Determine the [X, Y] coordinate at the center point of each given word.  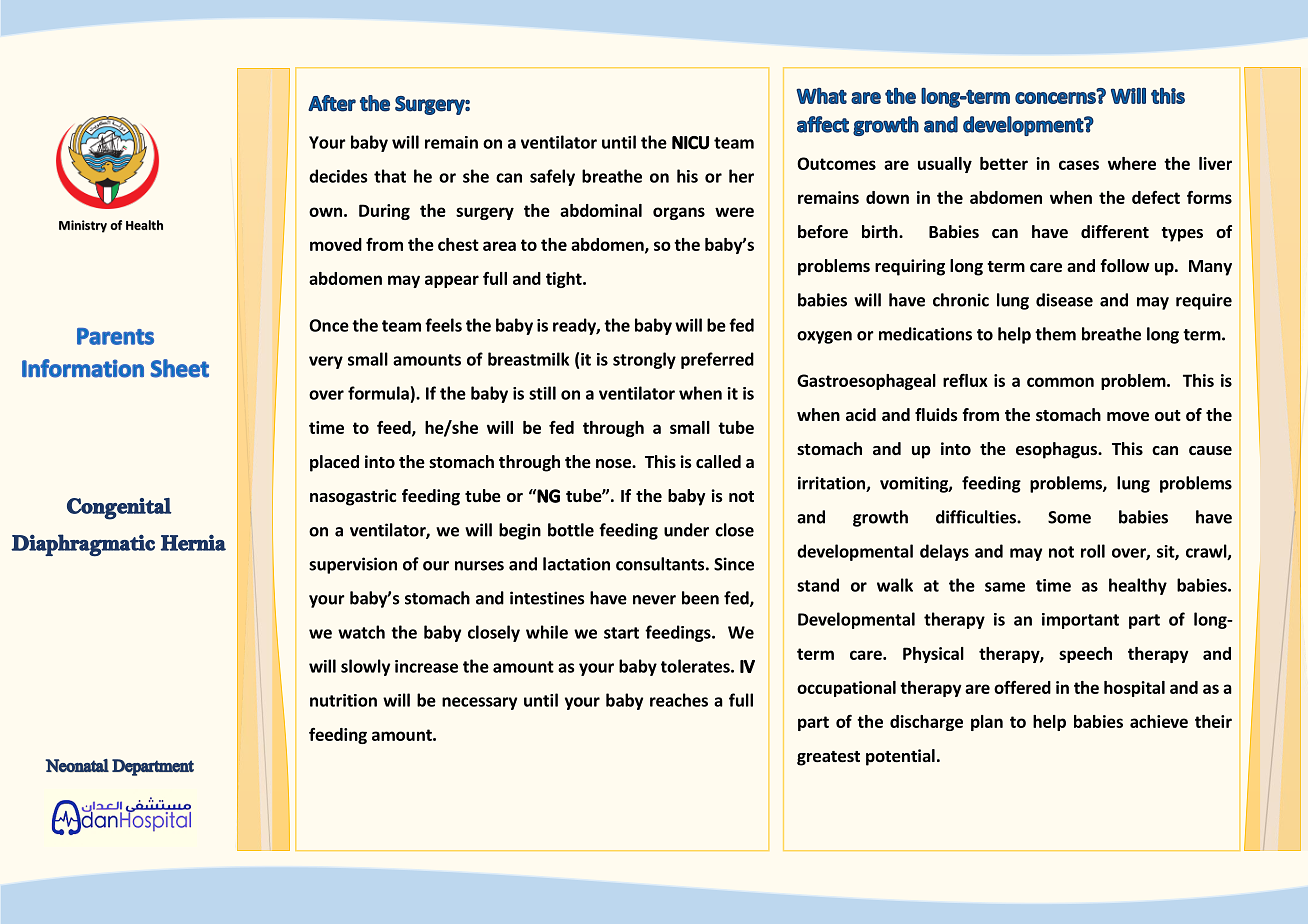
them [1055, 334]
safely [552, 177]
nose [614, 464]
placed [334, 463]
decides [338, 176]
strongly [644, 360]
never [654, 600]
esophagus [1057, 450]
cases [1079, 165]
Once [329, 325]
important [1080, 621]
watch [361, 632]
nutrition [343, 700]
